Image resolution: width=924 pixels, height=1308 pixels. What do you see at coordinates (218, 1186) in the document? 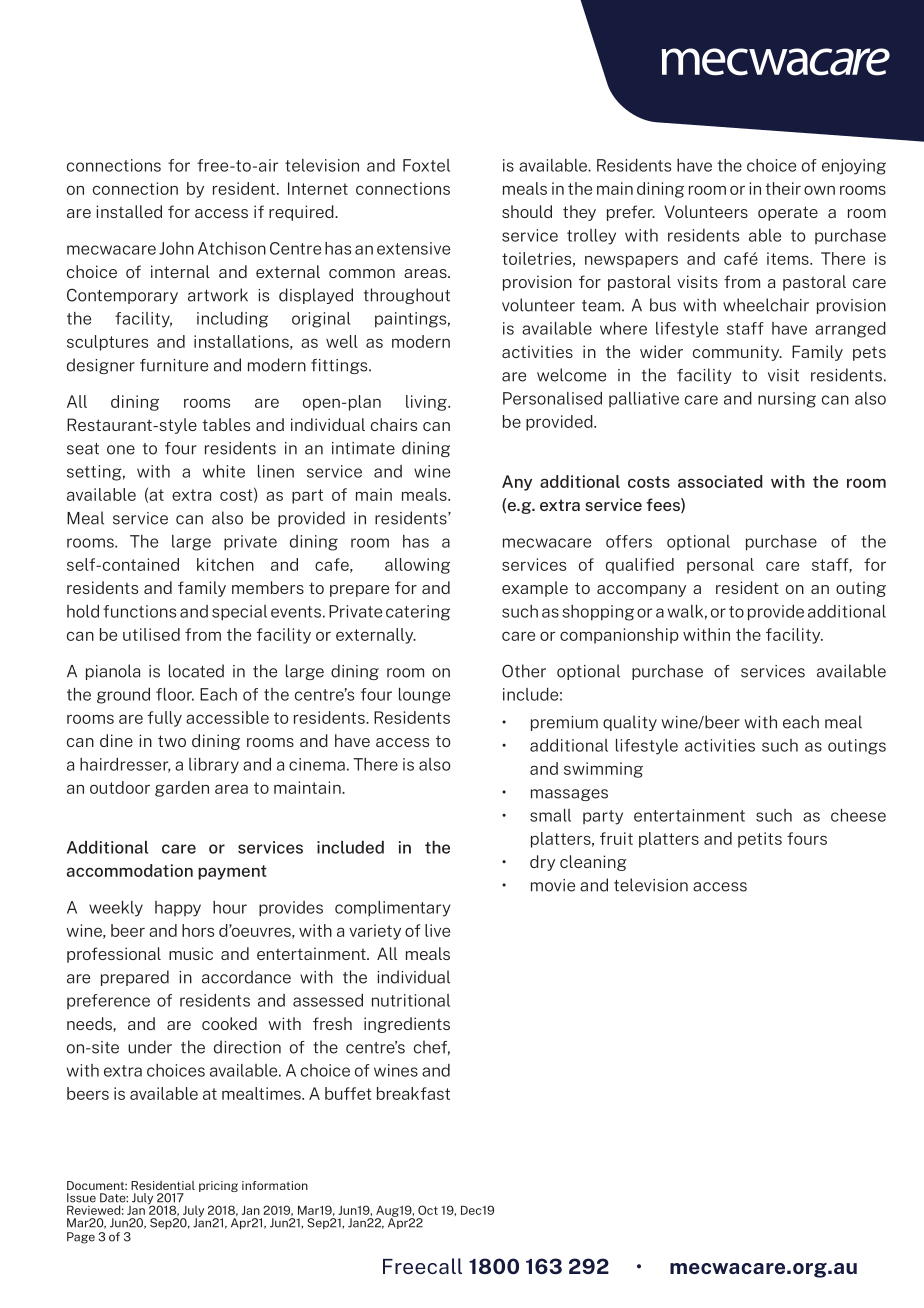
I see `pricing` at bounding box center [218, 1186].
